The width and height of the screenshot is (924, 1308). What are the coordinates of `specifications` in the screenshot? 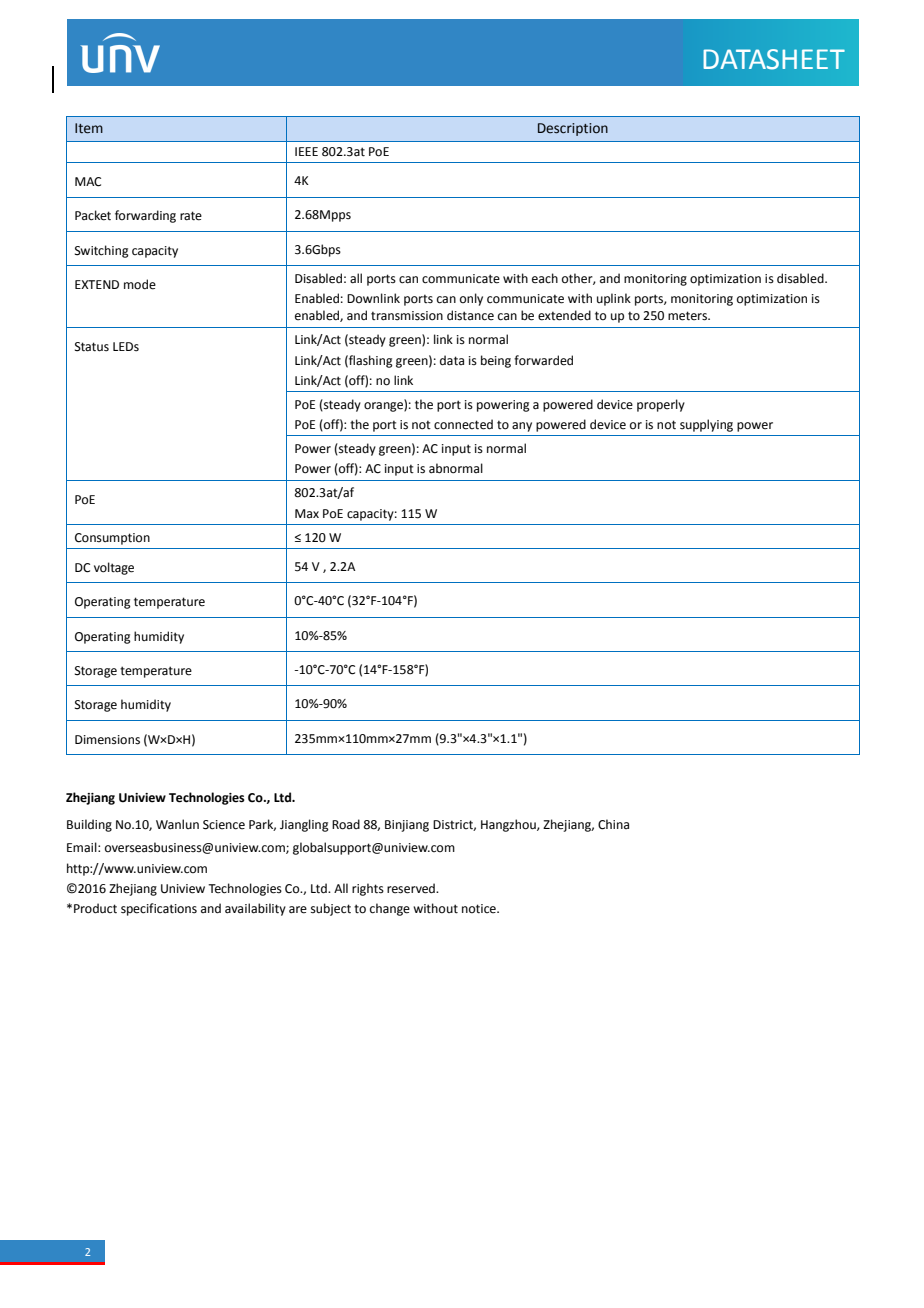 It's located at (159, 909).
